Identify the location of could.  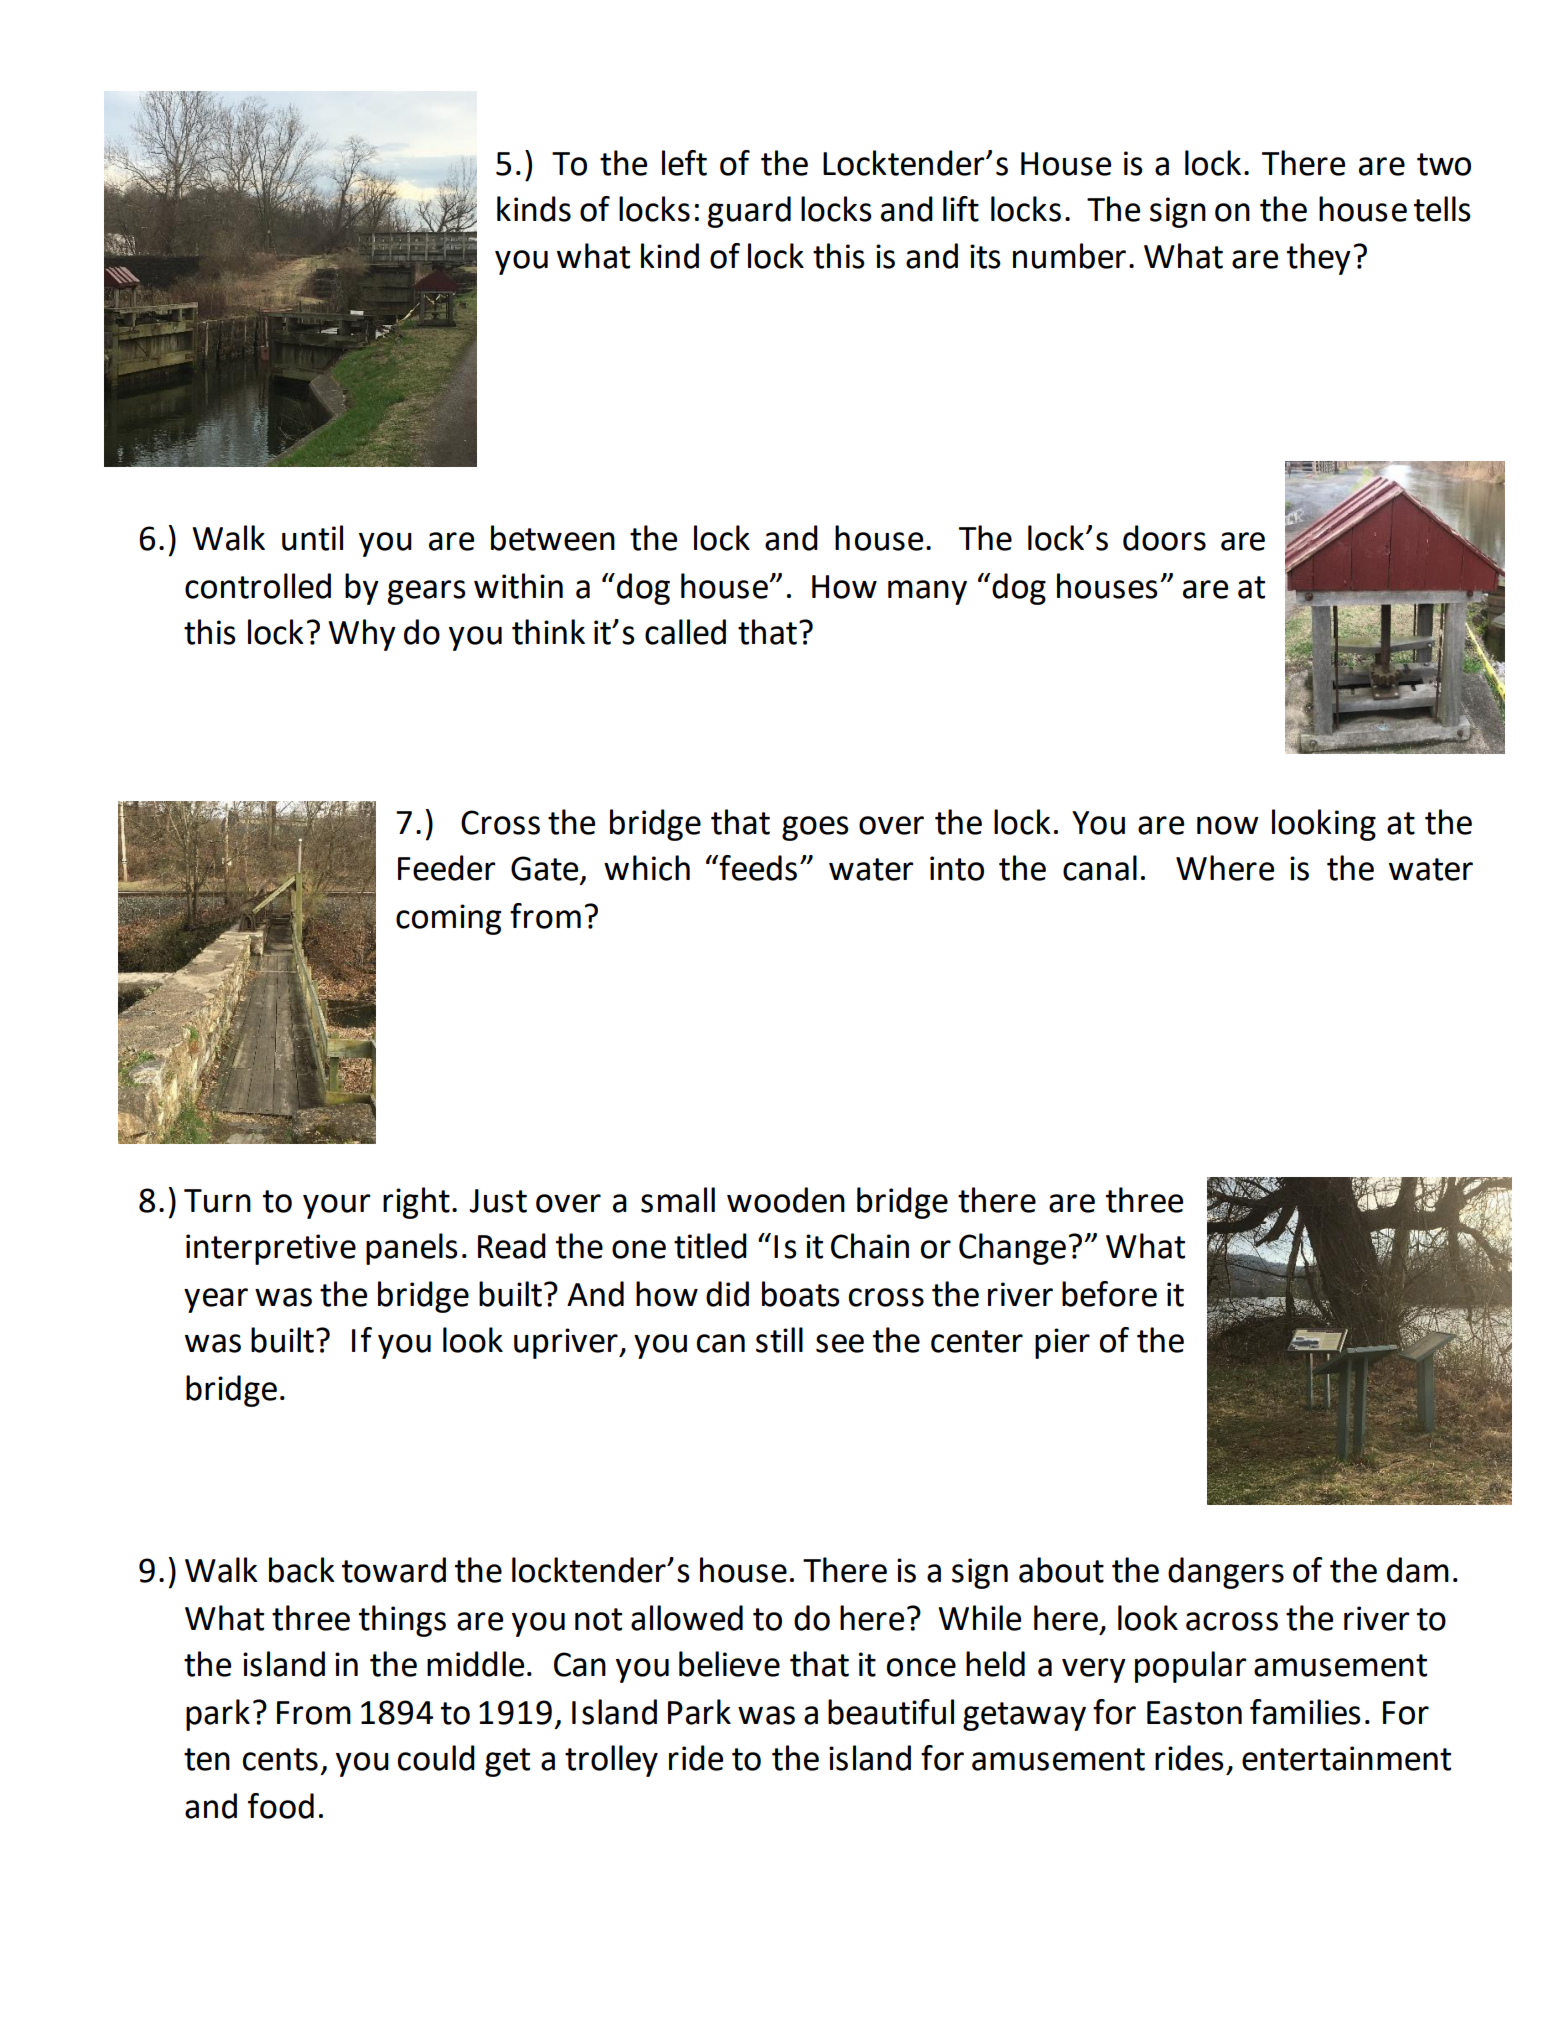
(436, 1758).
